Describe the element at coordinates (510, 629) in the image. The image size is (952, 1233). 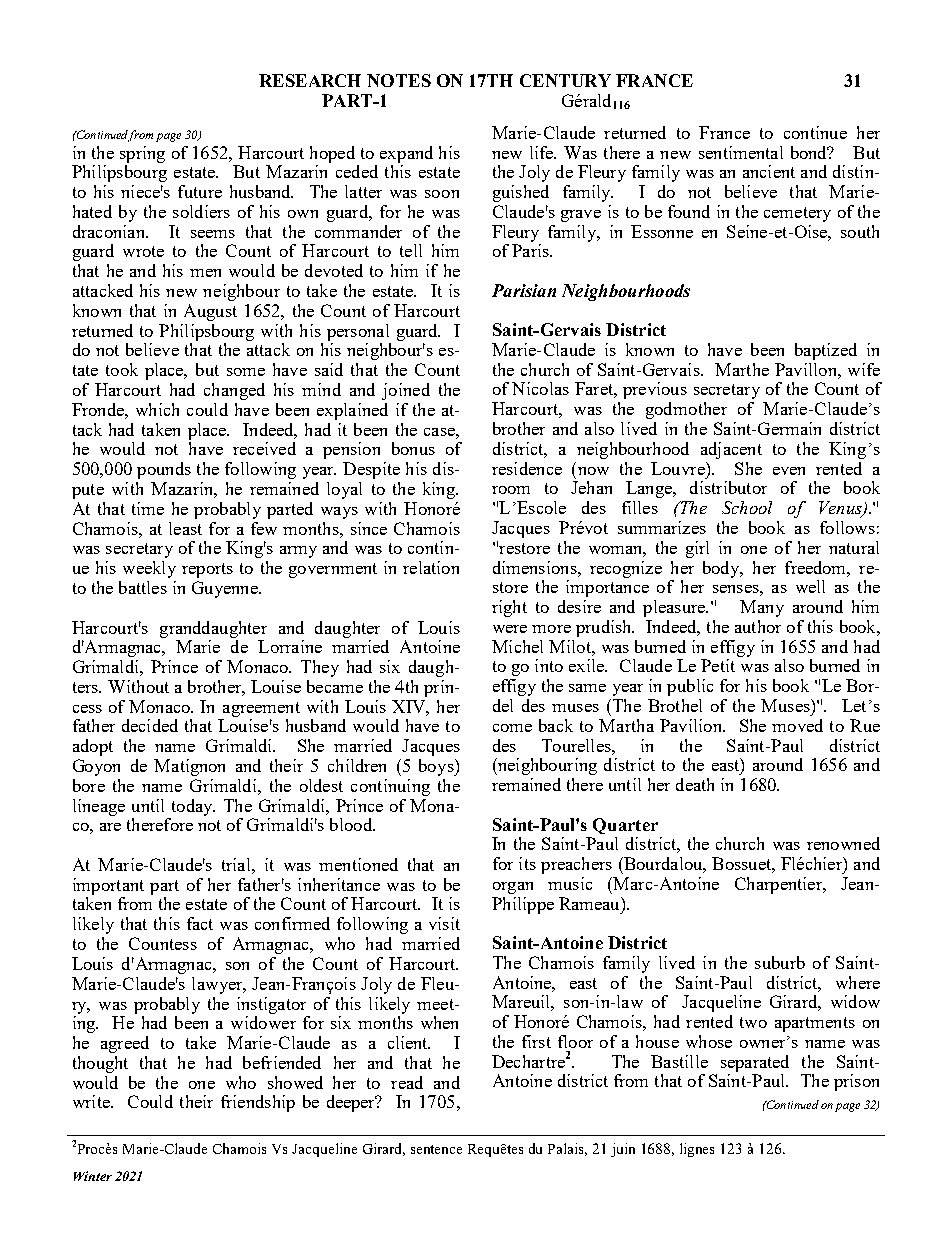
I see `were` at that location.
